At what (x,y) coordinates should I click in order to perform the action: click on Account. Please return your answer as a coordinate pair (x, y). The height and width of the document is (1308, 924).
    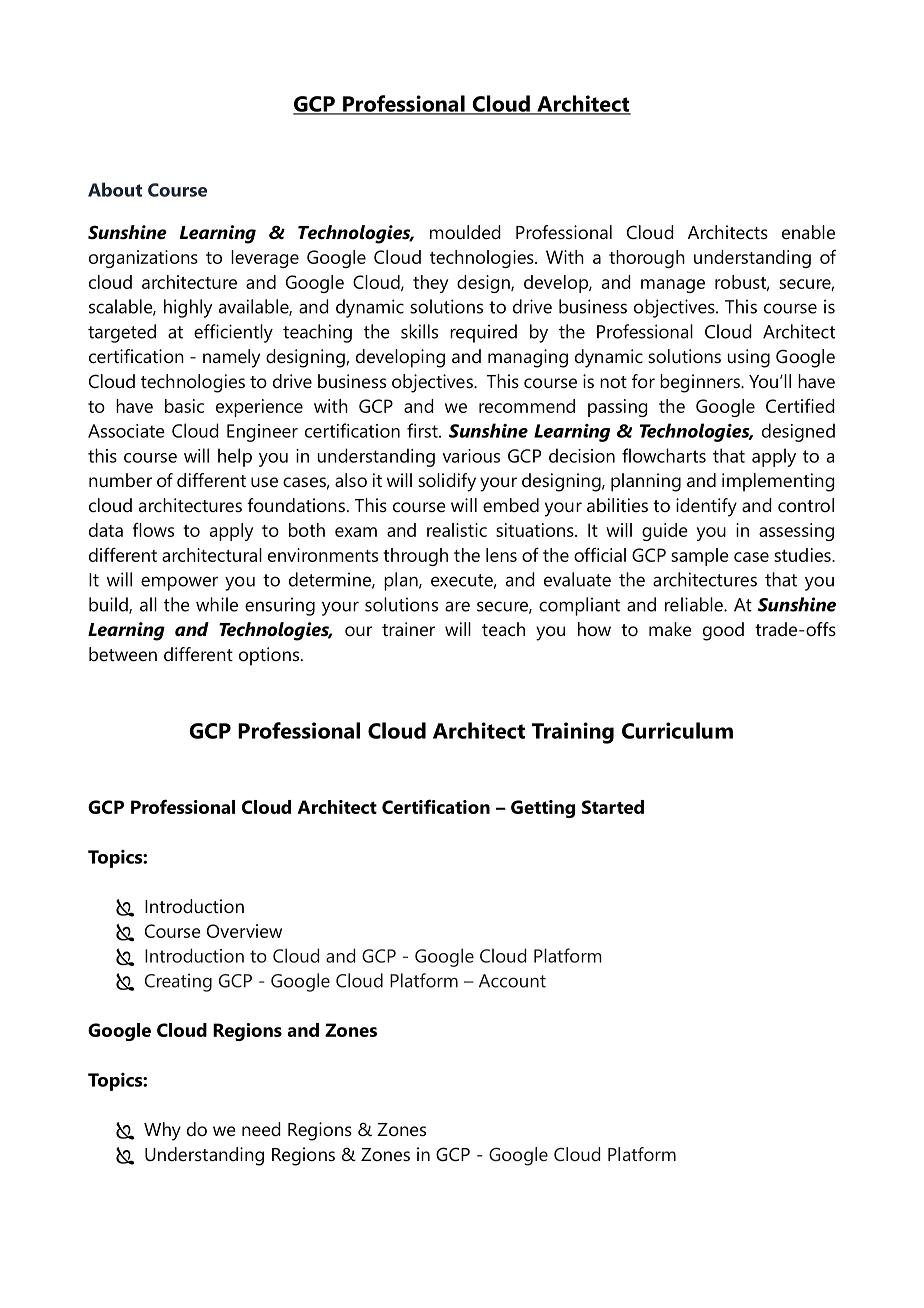
    Looking at the image, I should click on (512, 981).
